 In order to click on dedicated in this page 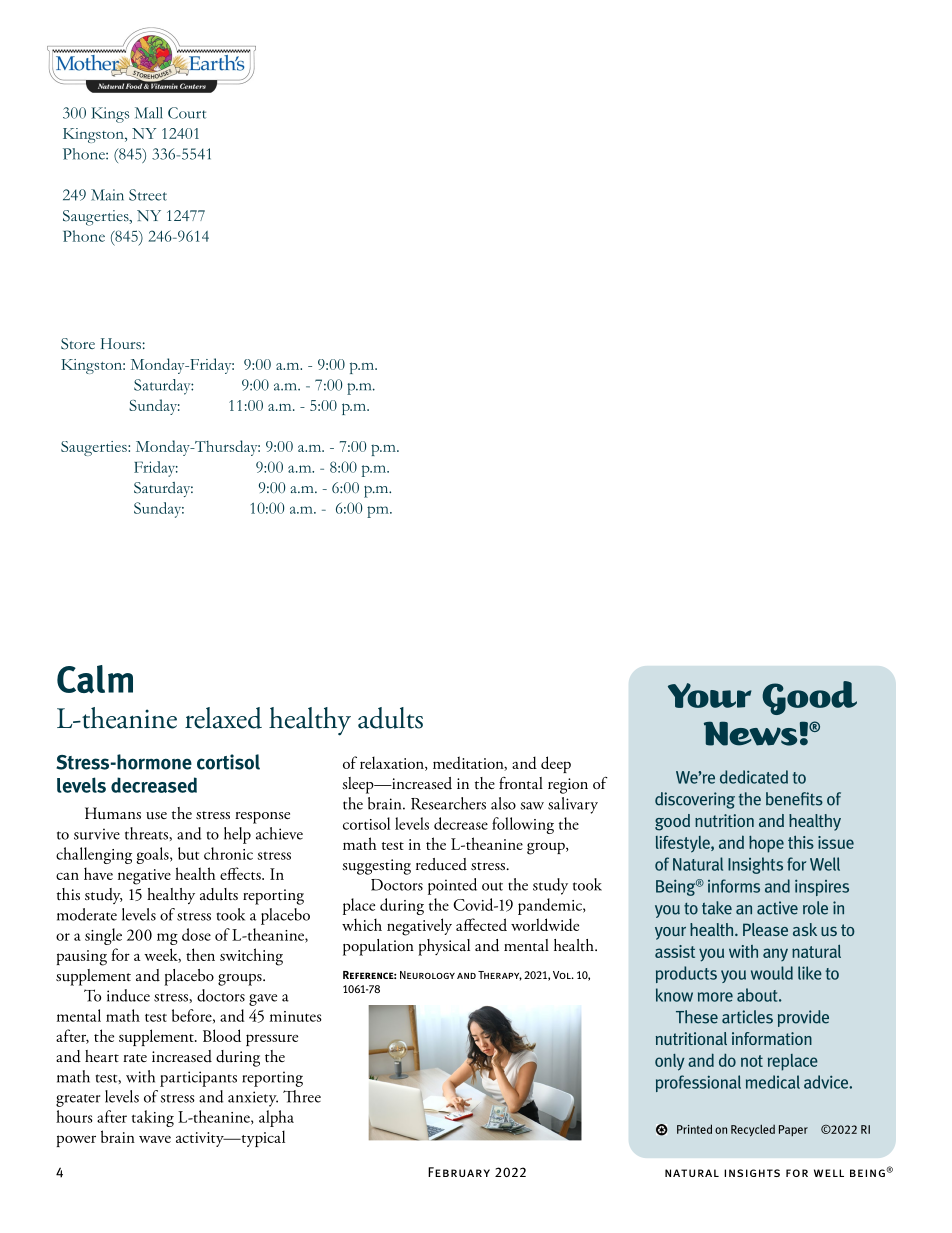, I will do `click(754, 777)`.
